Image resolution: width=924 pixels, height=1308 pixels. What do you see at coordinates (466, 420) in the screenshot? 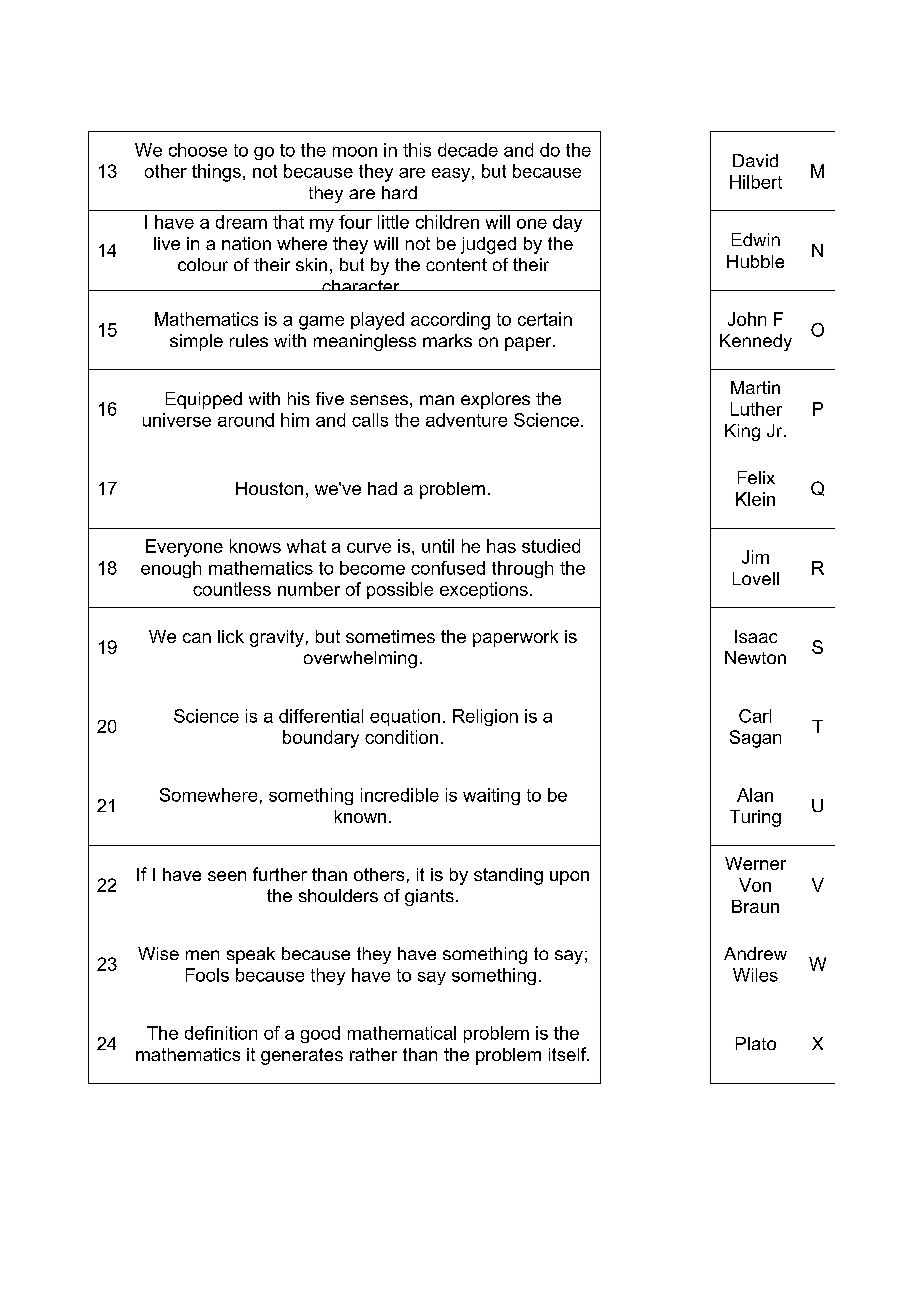
I see `adventure` at bounding box center [466, 420].
